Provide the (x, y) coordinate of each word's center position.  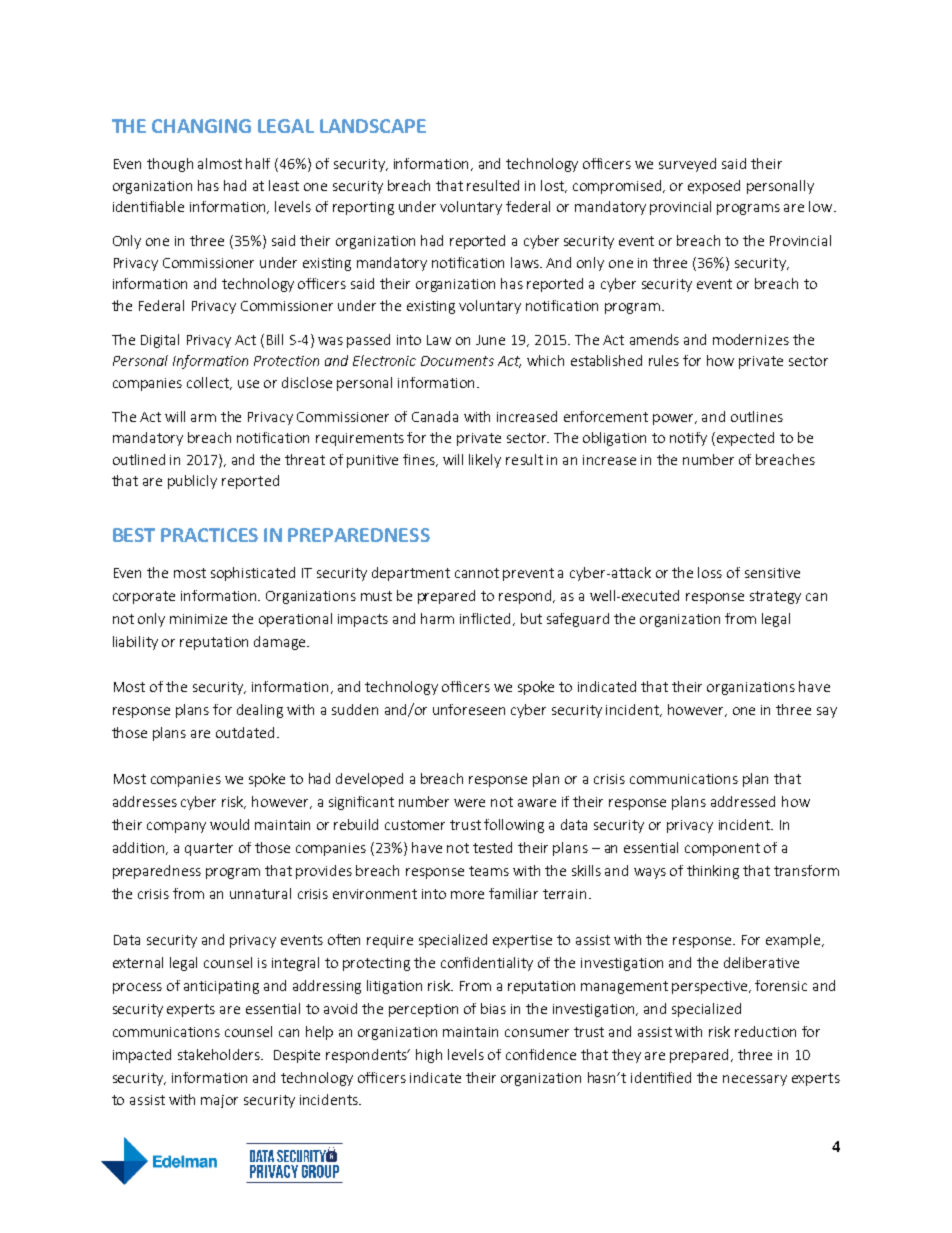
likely (485, 461)
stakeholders (220, 1054)
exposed (714, 187)
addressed (743, 801)
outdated (247, 732)
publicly (192, 482)
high (429, 1056)
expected (745, 439)
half (258, 163)
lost (553, 186)
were (469, 803)
